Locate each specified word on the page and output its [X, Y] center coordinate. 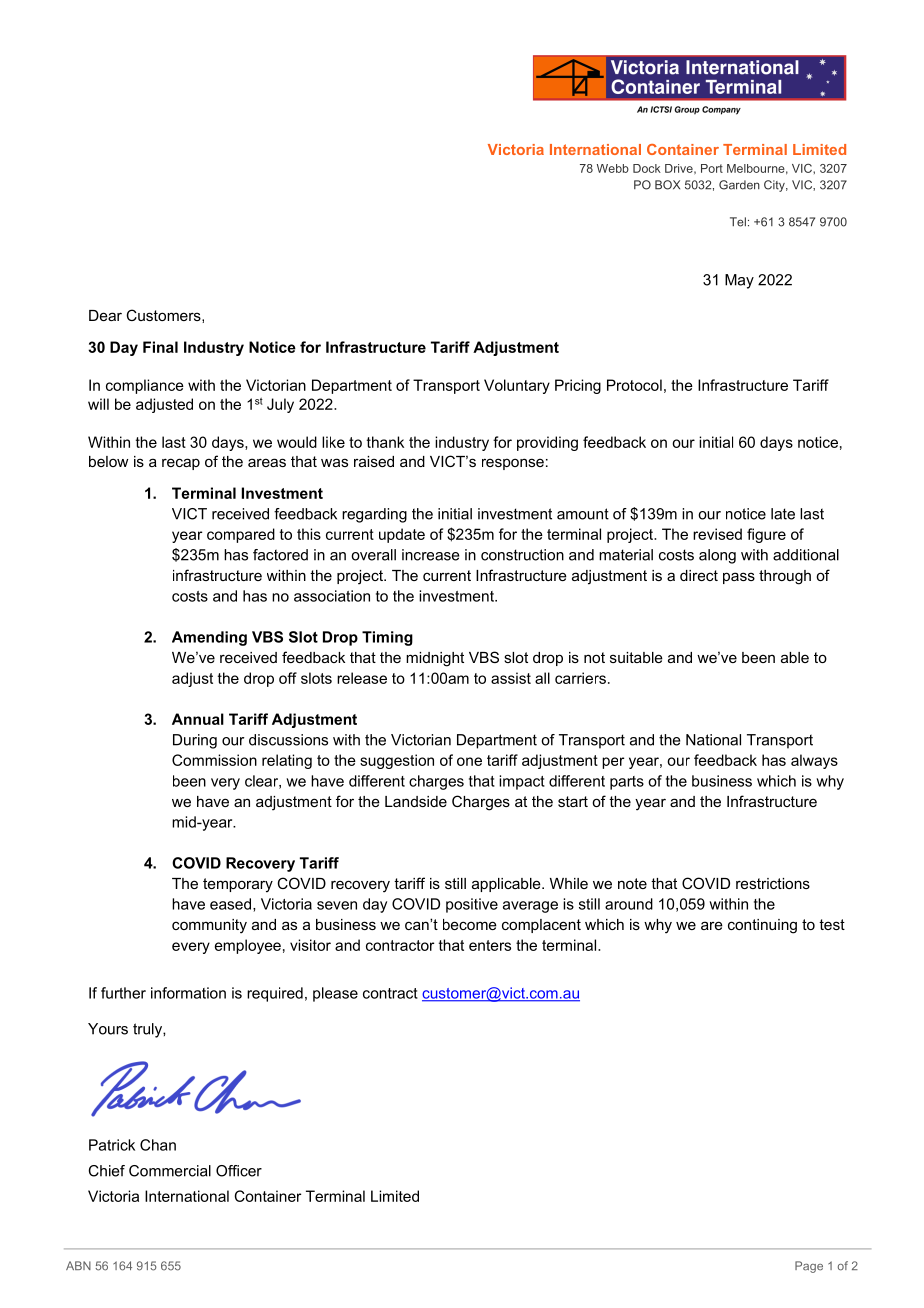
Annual [198, 719]
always [814, 761]
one [469, 761]
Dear [105, 315]
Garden [739, 185]
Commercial [170, 1171]
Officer [239, 1171]
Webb [613, 168]
